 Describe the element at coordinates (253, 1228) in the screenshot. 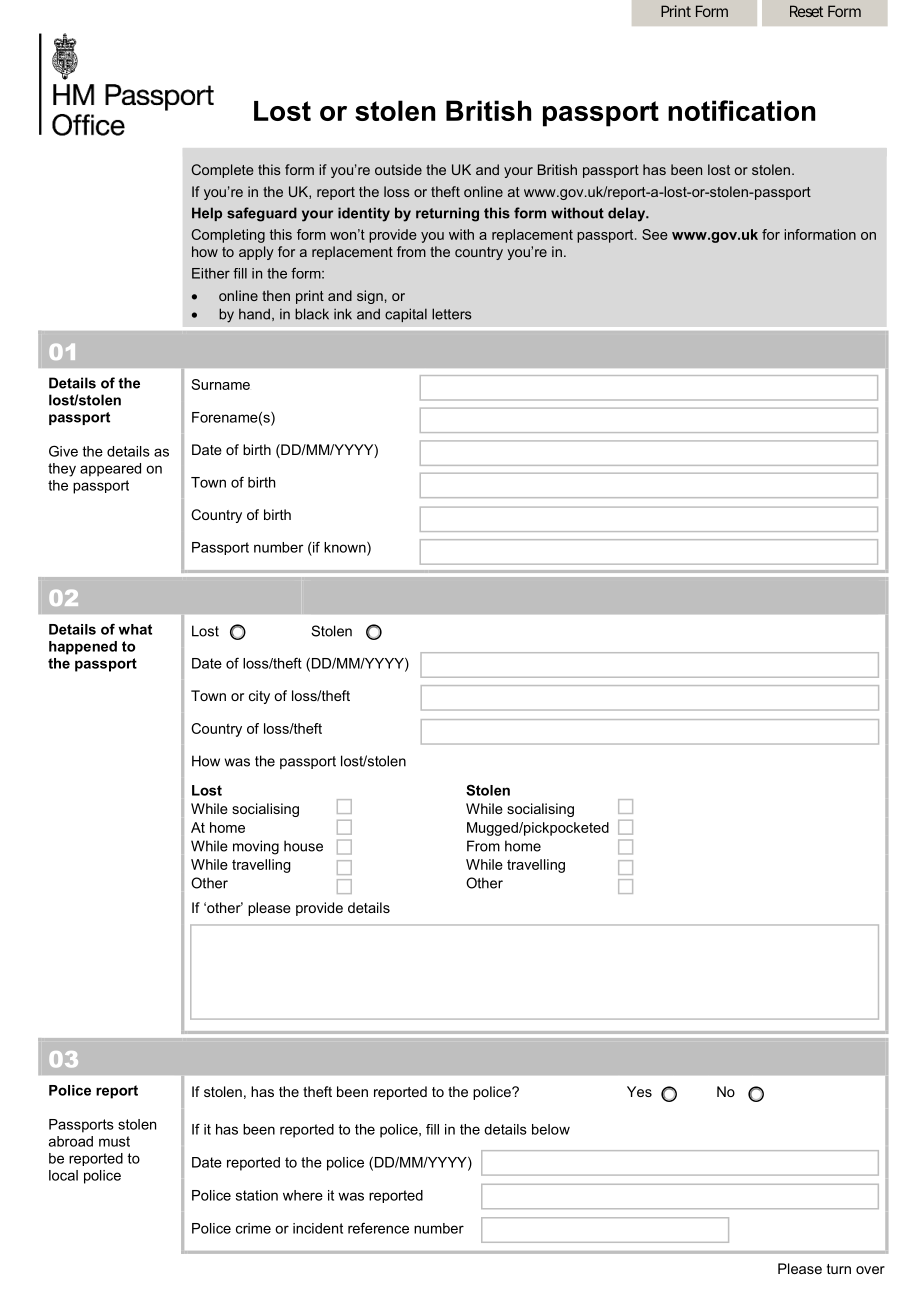

I see `crime` at that location.
